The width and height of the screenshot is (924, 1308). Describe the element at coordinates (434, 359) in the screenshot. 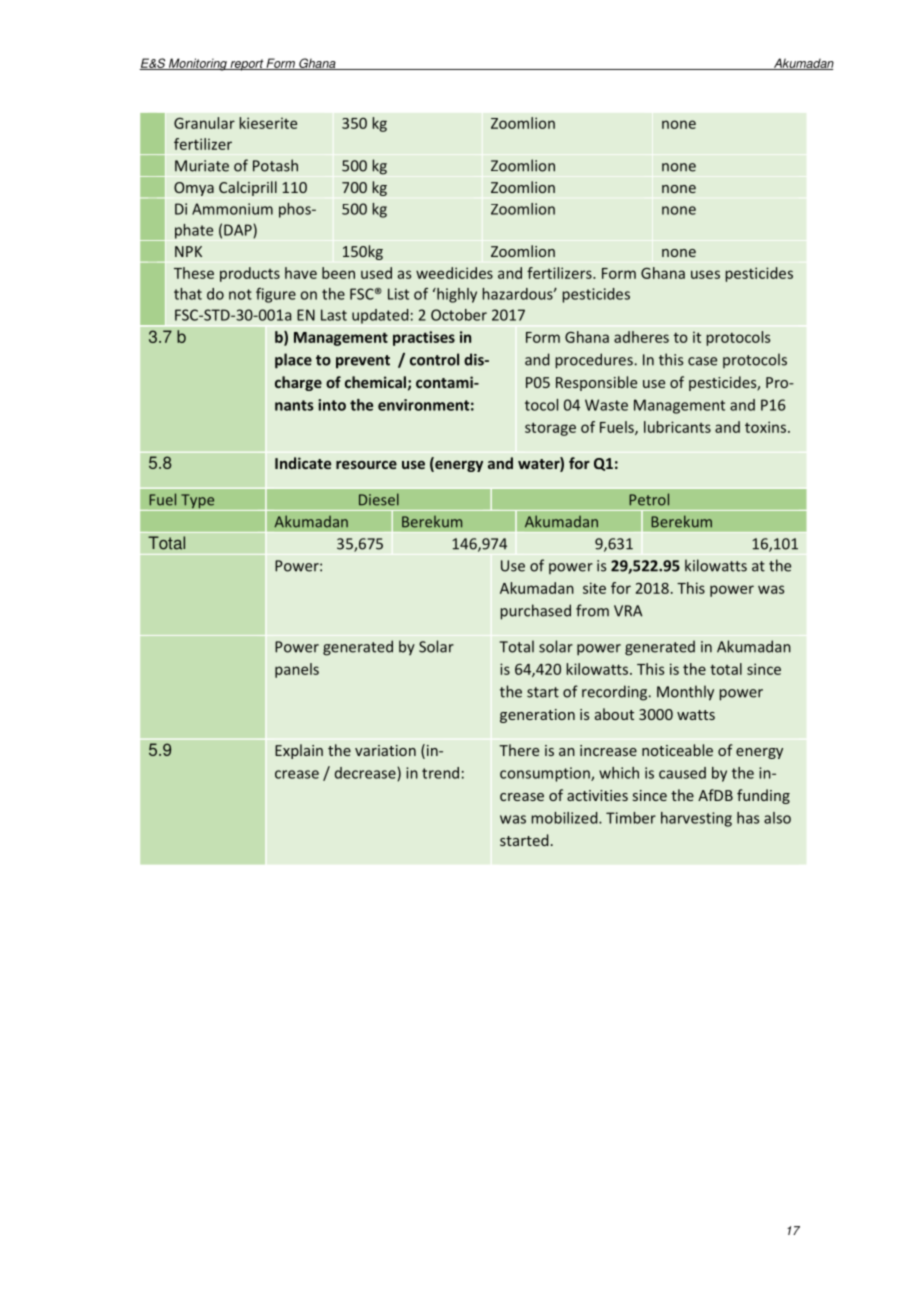

I see `control` at that location.
